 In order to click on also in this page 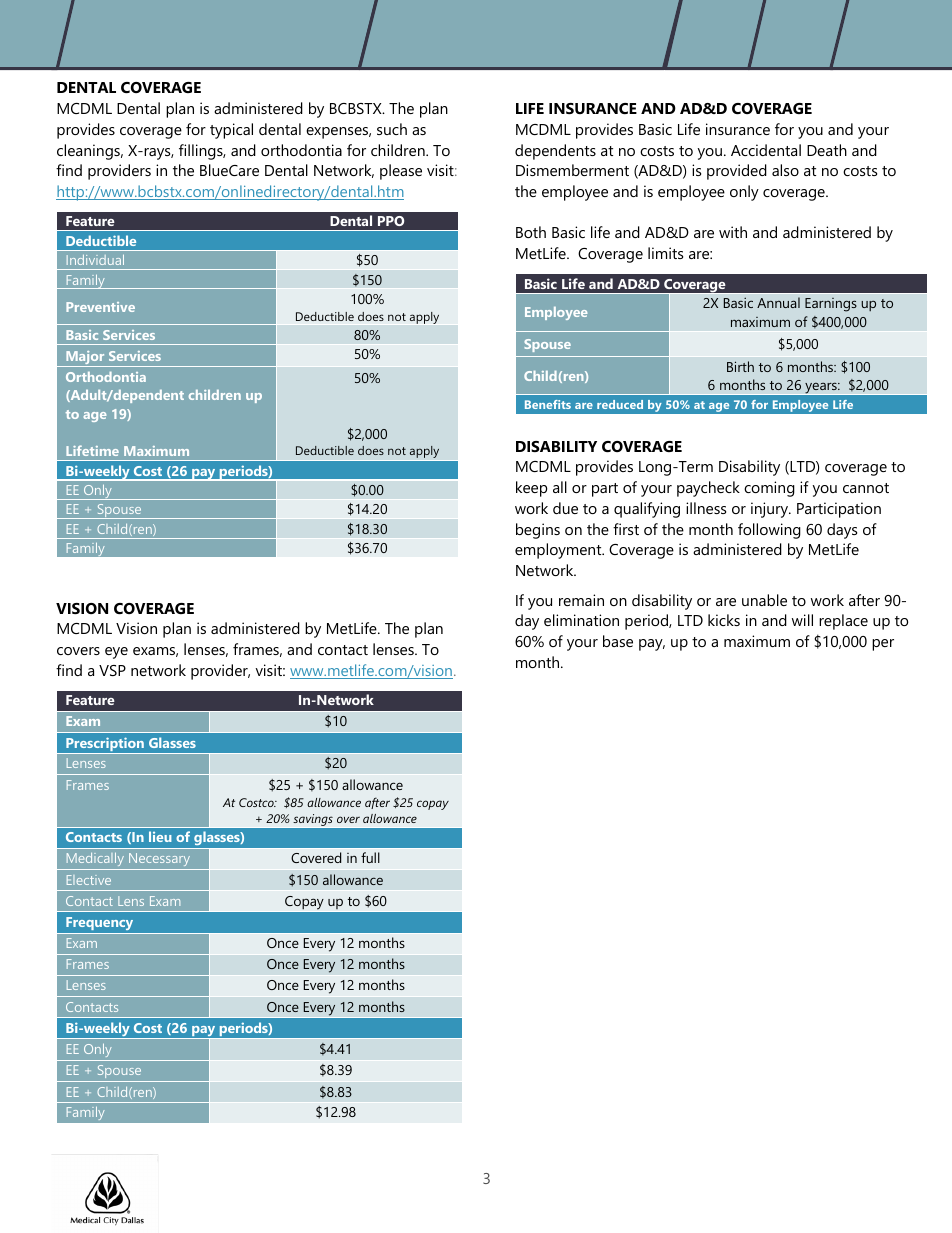, I will do `click(785, 170)`.
